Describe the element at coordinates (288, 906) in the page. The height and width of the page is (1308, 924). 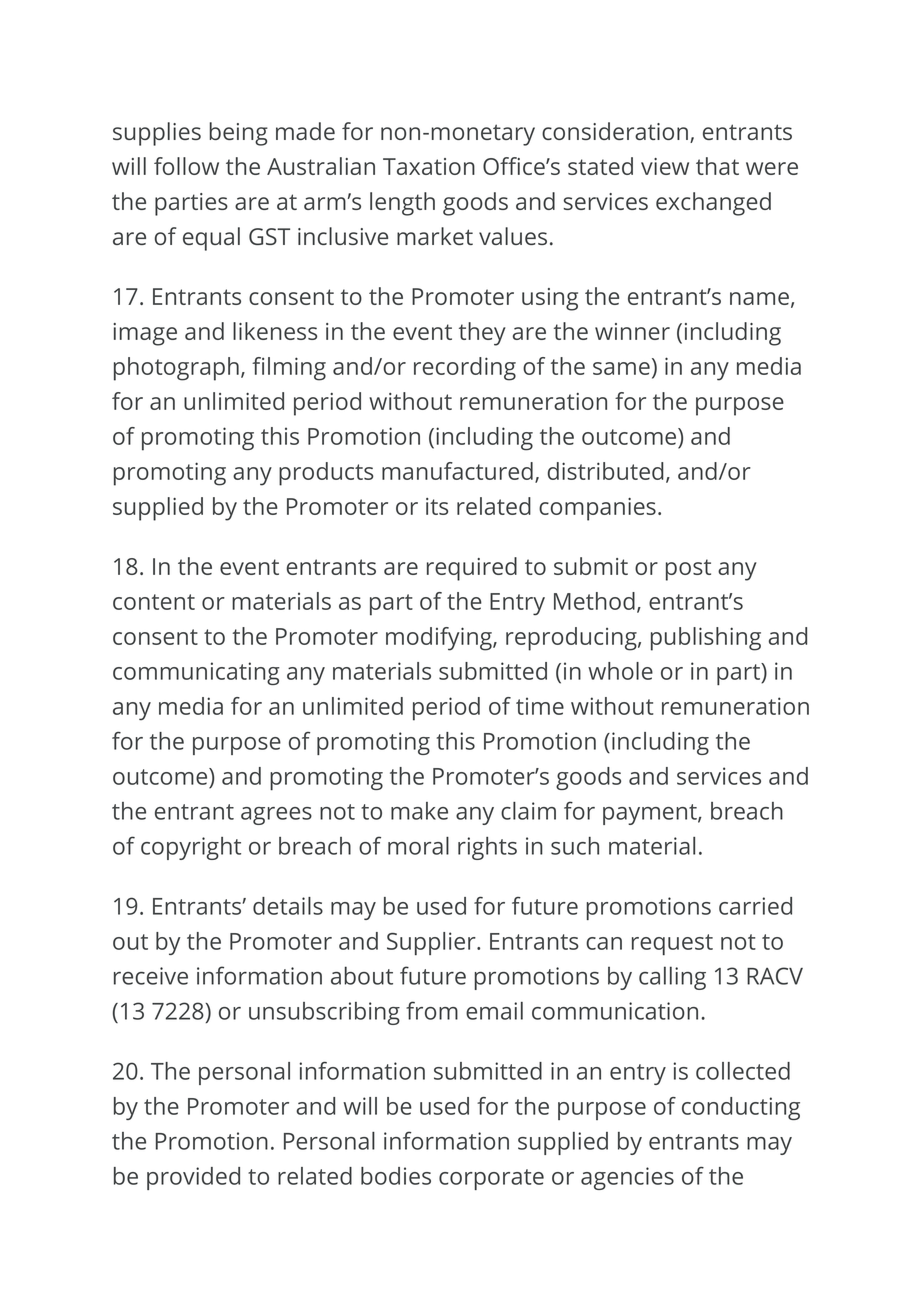
I see `details` at that location.
